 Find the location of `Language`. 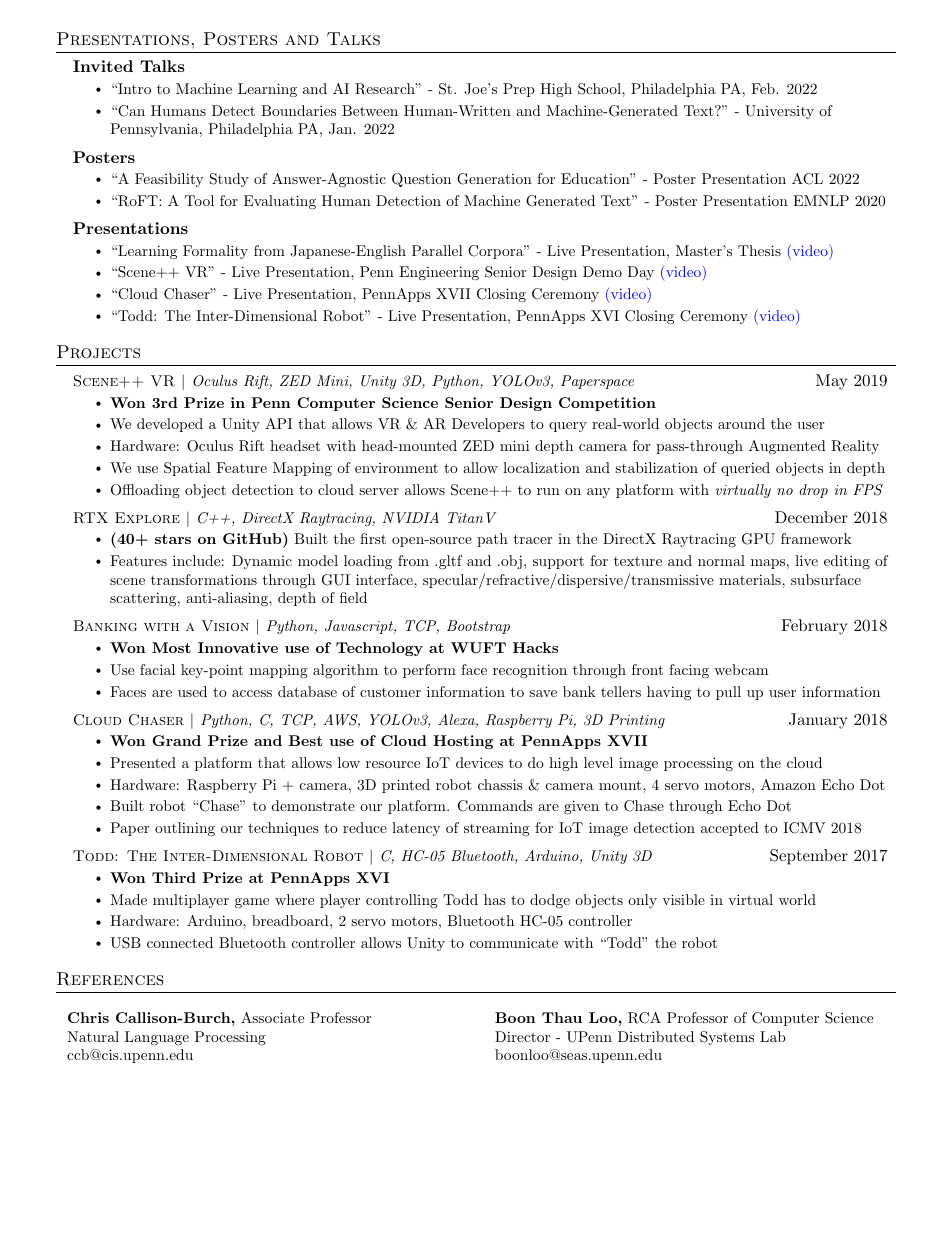

Language is located at coordinates (157, 1038).
